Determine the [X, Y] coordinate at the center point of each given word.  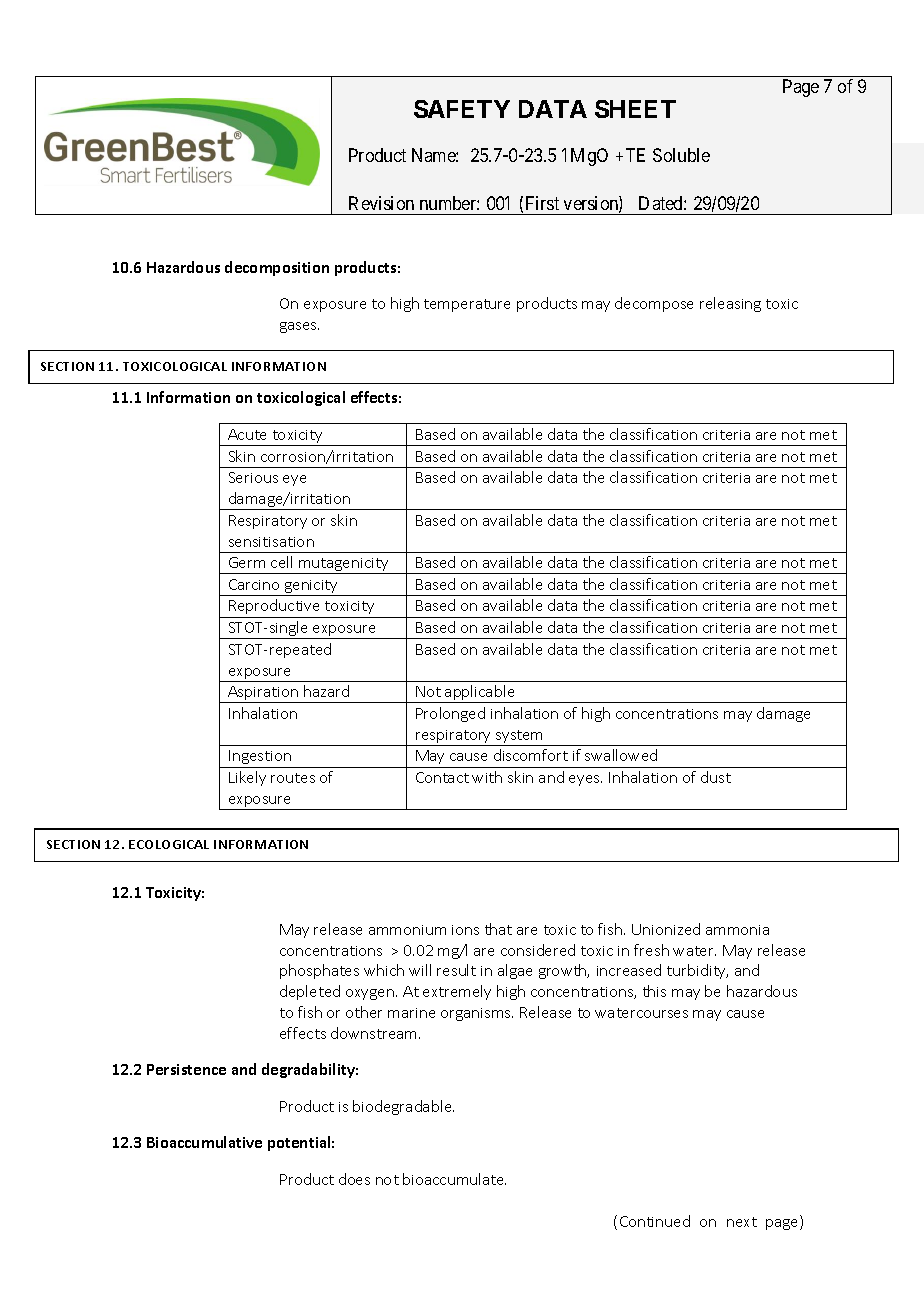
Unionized [666, 929]
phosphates [319, 971]
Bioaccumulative [204, 1142]
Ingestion [260, 757]
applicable [480, 694]
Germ [247, 562]
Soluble [681, 155]
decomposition [277, 268]
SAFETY [462, 109]
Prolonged [450, 714]
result [456, 970]
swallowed [621, 755]
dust [716, 777]
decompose [654, 304]
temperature [467, 305]
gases [299, 327]
